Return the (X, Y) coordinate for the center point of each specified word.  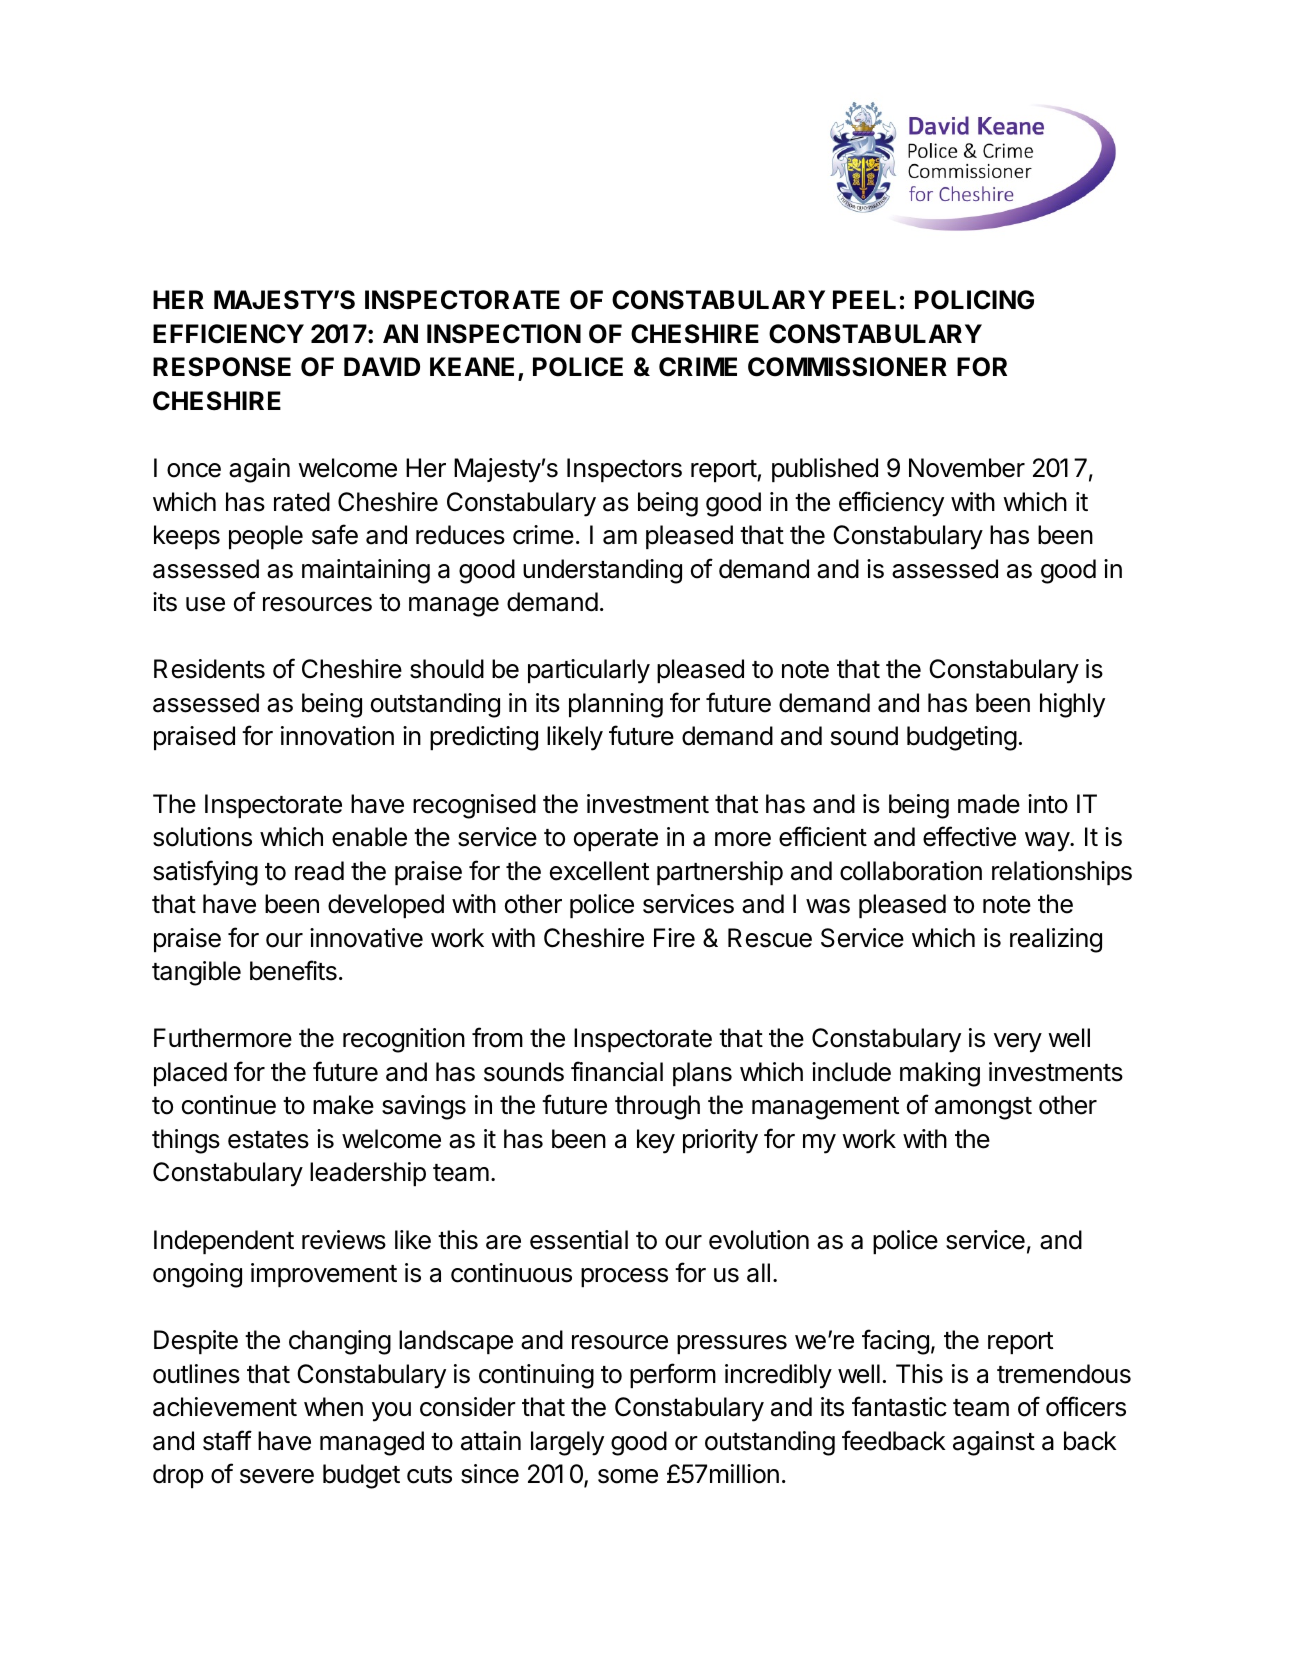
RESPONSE (222, 367)
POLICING (974, 300)
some (628, 1476)
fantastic (899, 1406)
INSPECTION (504, 334)
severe (277, 1476)
